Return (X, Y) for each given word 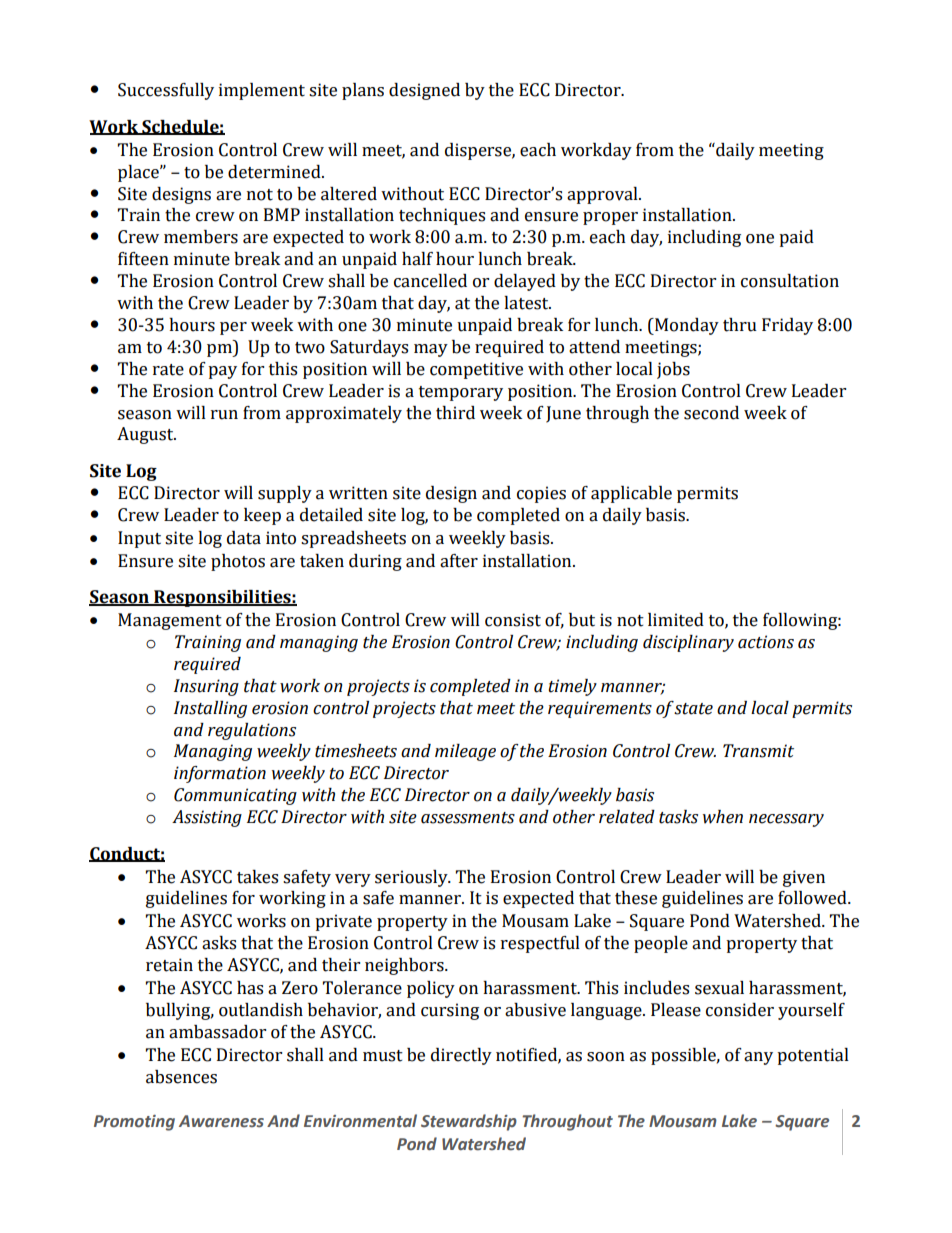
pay (222, 372)
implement (262, 91)
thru (740, 325)
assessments (468, 818)
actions (766, 642)
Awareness (221, 1121)
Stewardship (469, 1122)
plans (363, 91)
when (723, 817)
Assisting (207, 818)
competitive (476, 370)
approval (603, 195)
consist (513, 620)
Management (170, 621)
